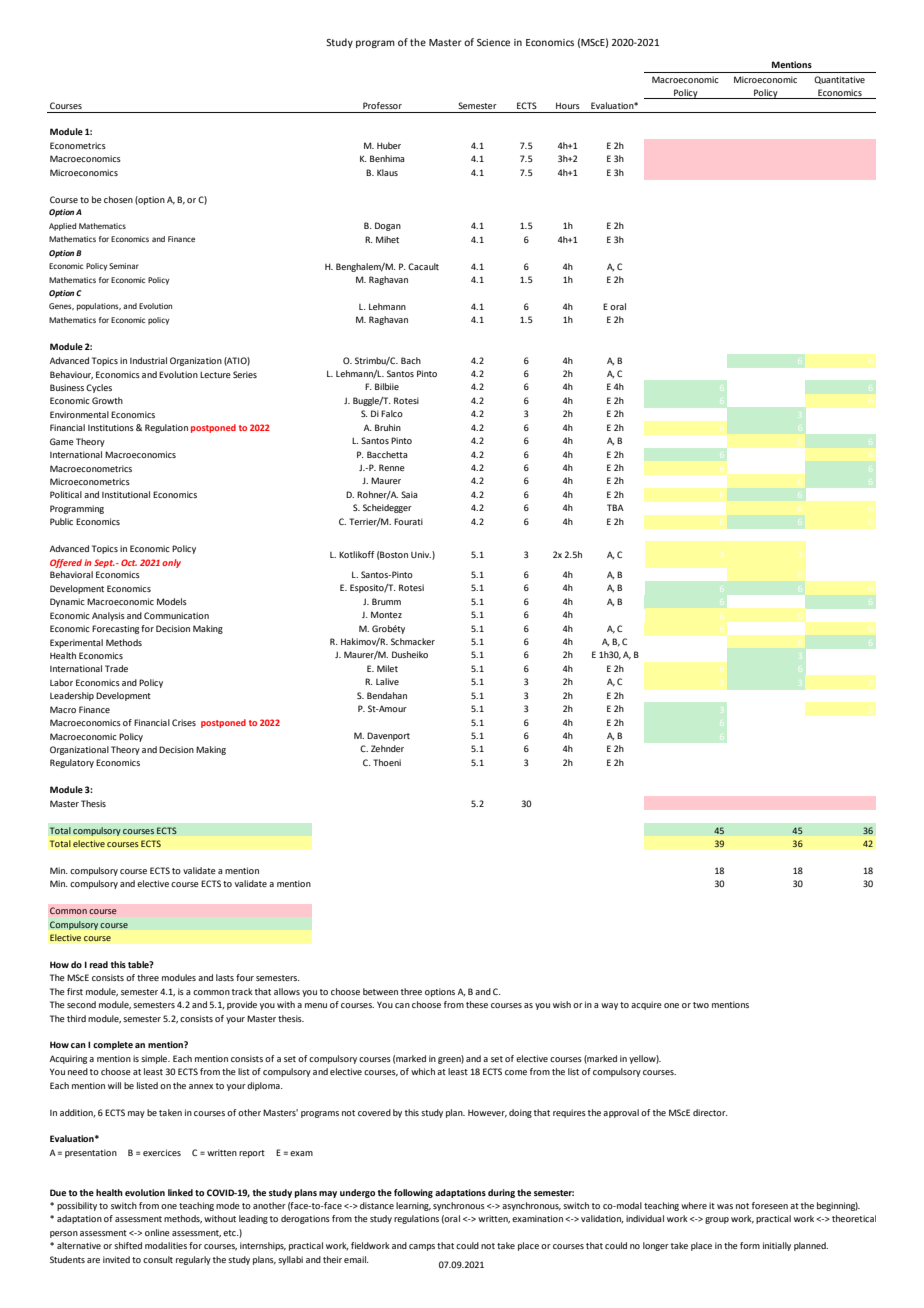  Describe the element at coordinates (148, 360) in the document. I see `Industrial` at that location.
